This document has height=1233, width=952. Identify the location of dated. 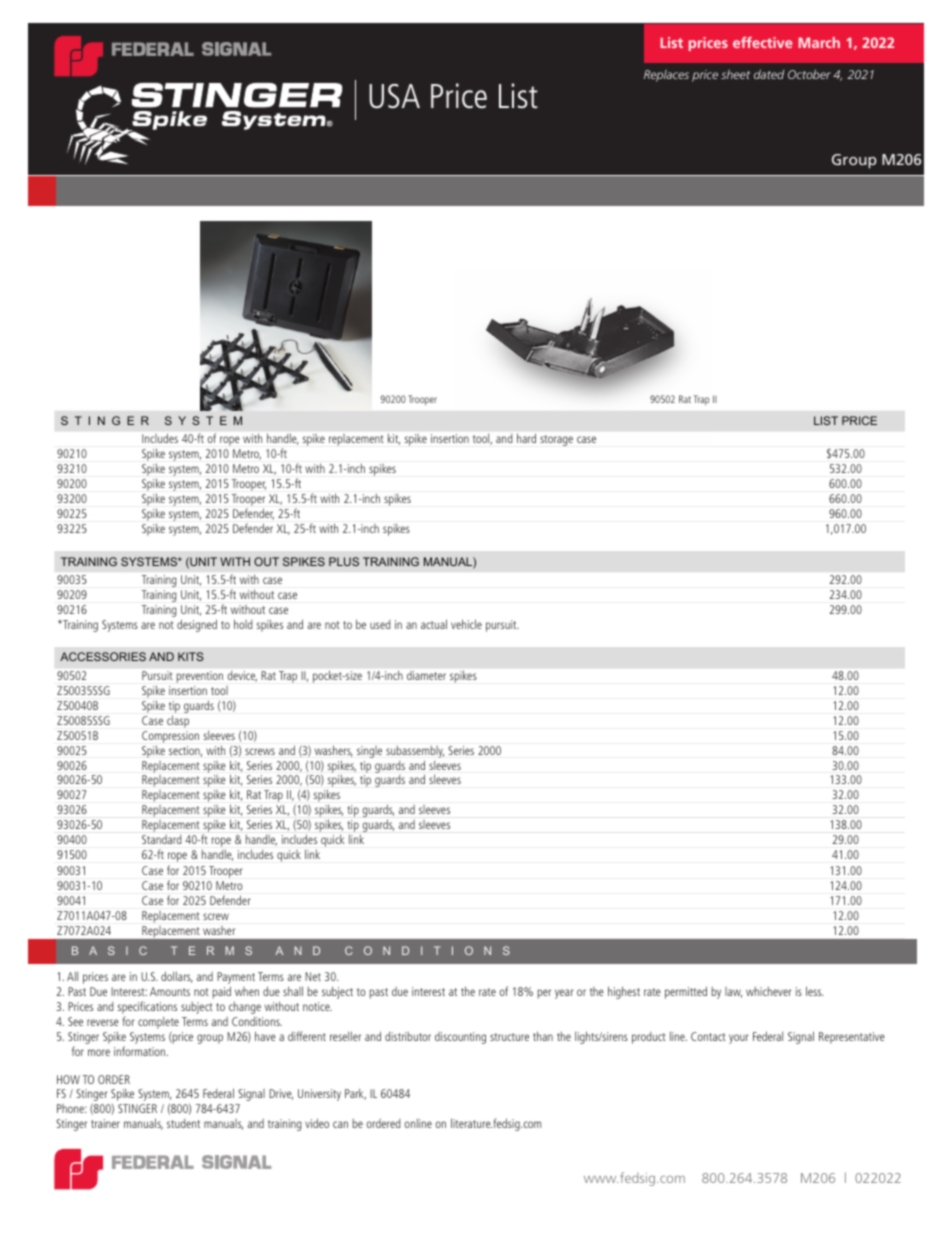
(769, 74).
